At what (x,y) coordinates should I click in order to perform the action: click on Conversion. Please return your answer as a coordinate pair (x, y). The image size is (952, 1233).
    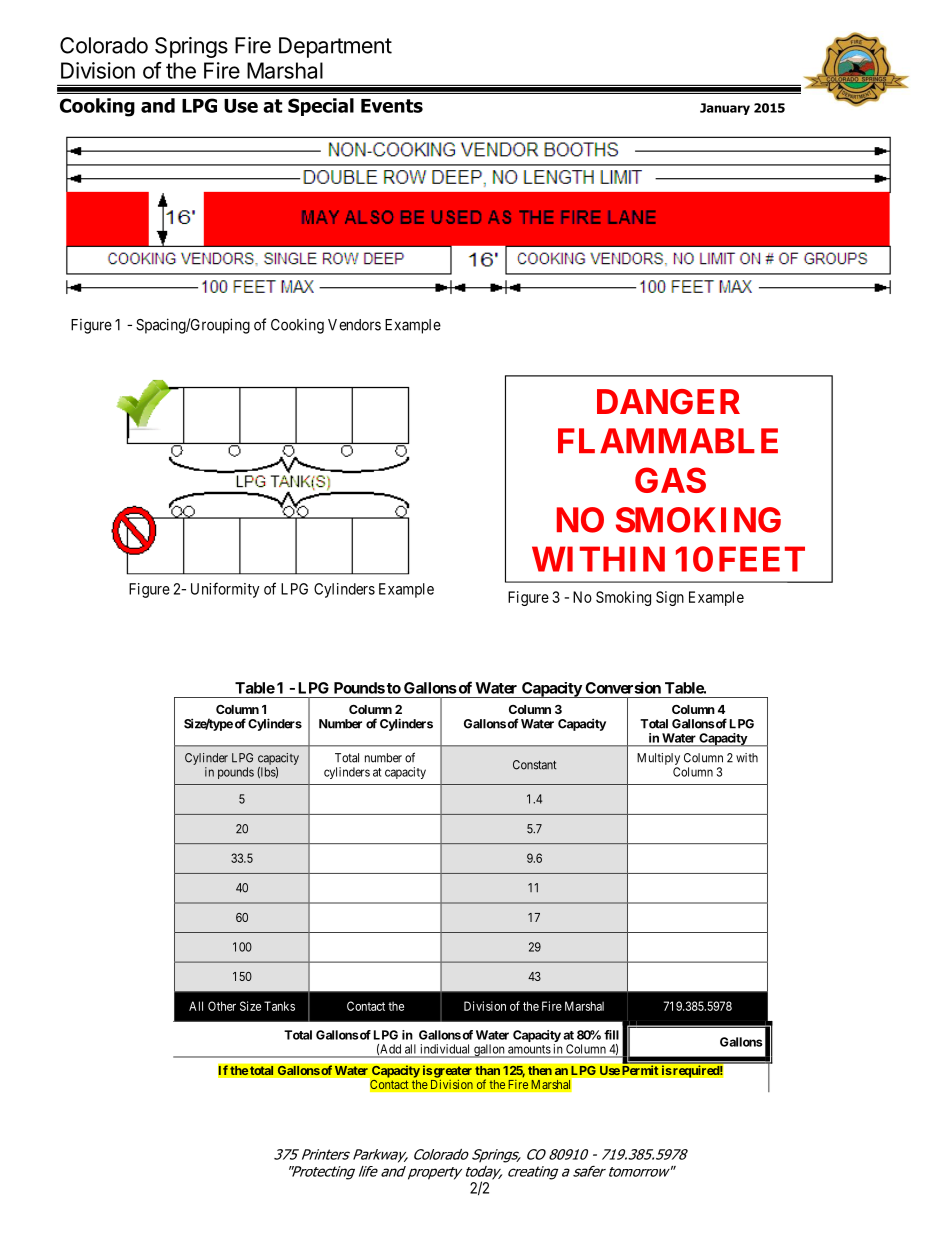
    Looking at the image, I should click on (623, 687).
